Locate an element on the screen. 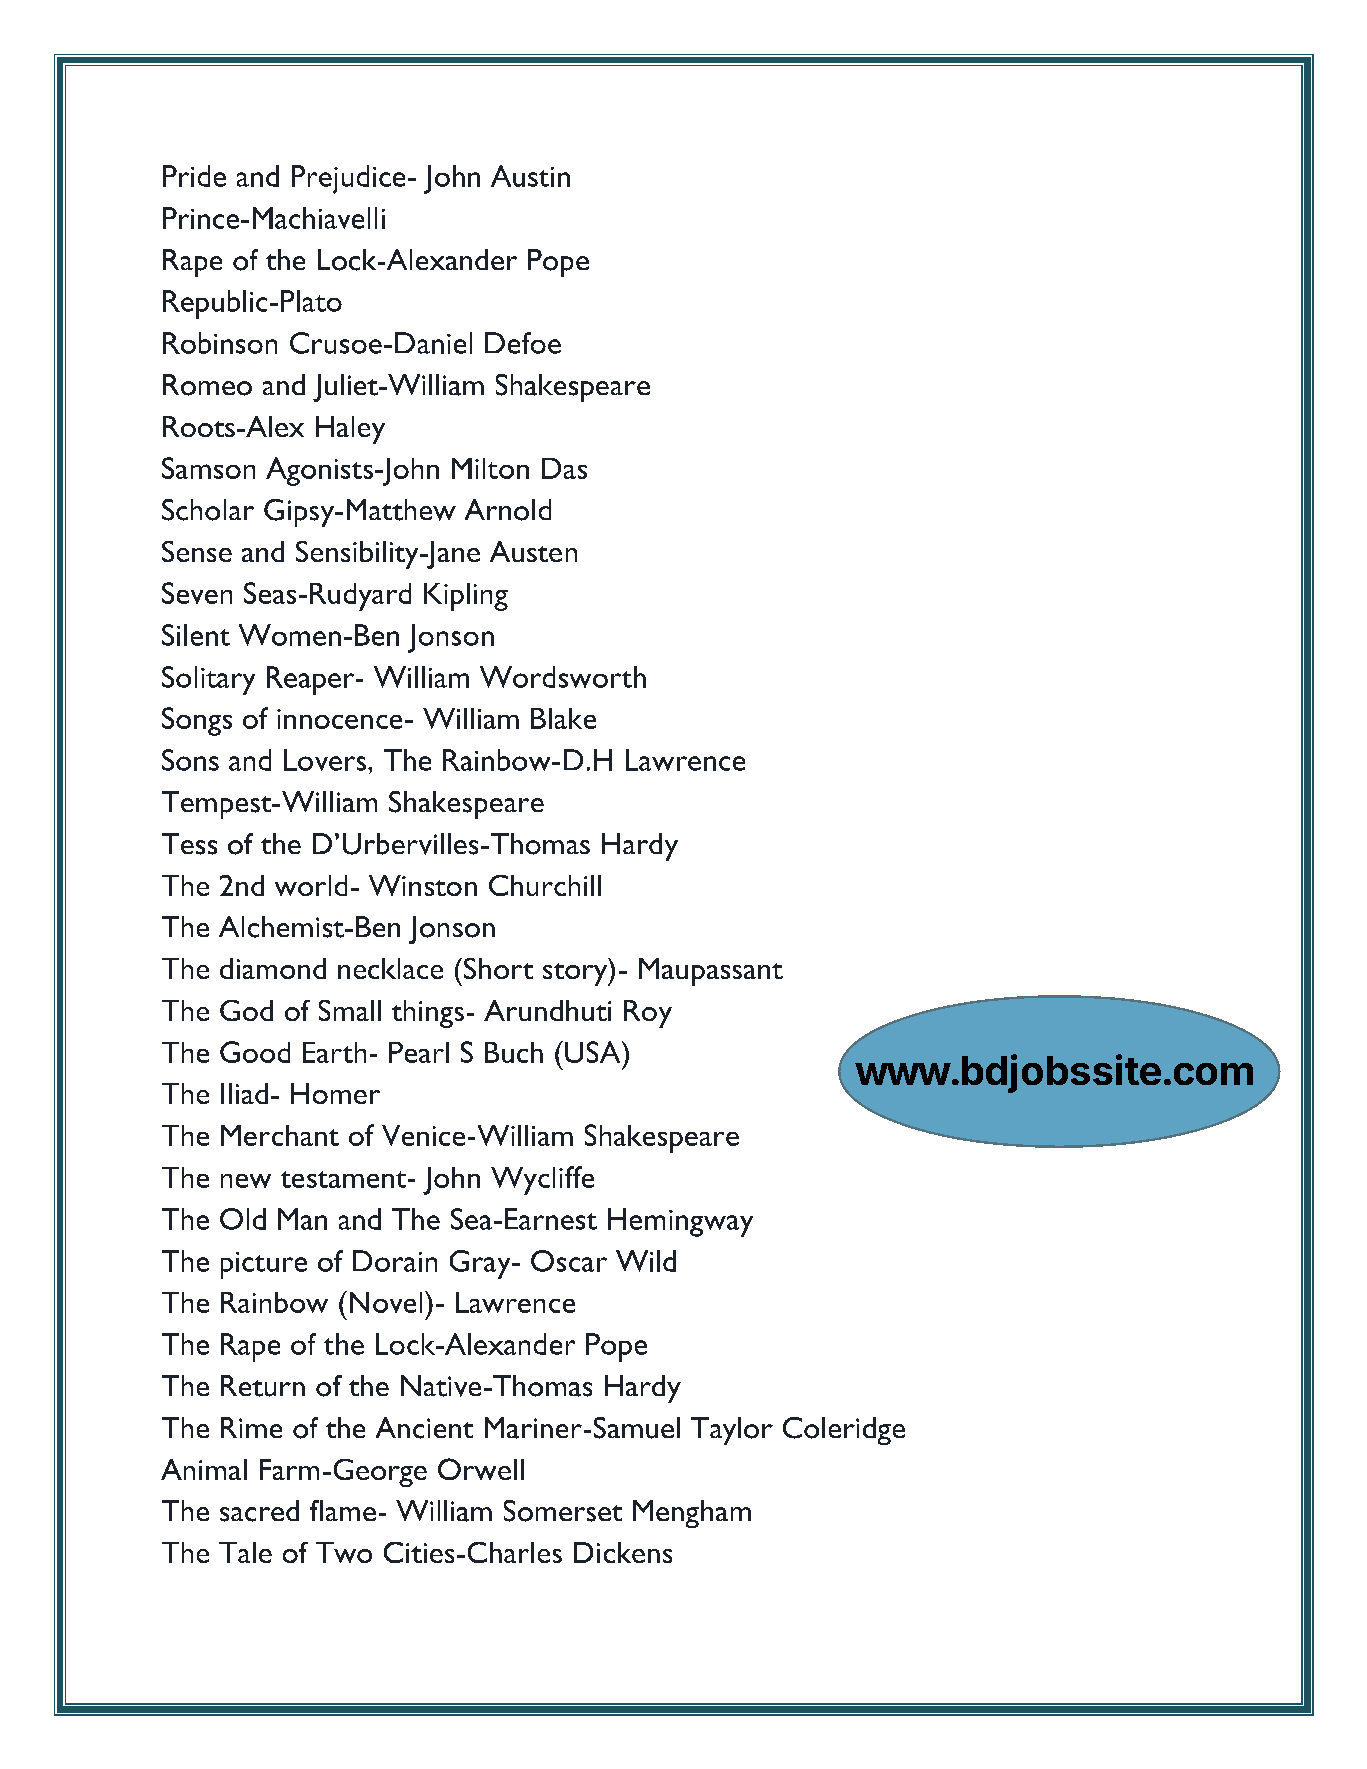 The height and width of the screenshot is (1769, 1367). Austin is located at coordinates (530, 176).
